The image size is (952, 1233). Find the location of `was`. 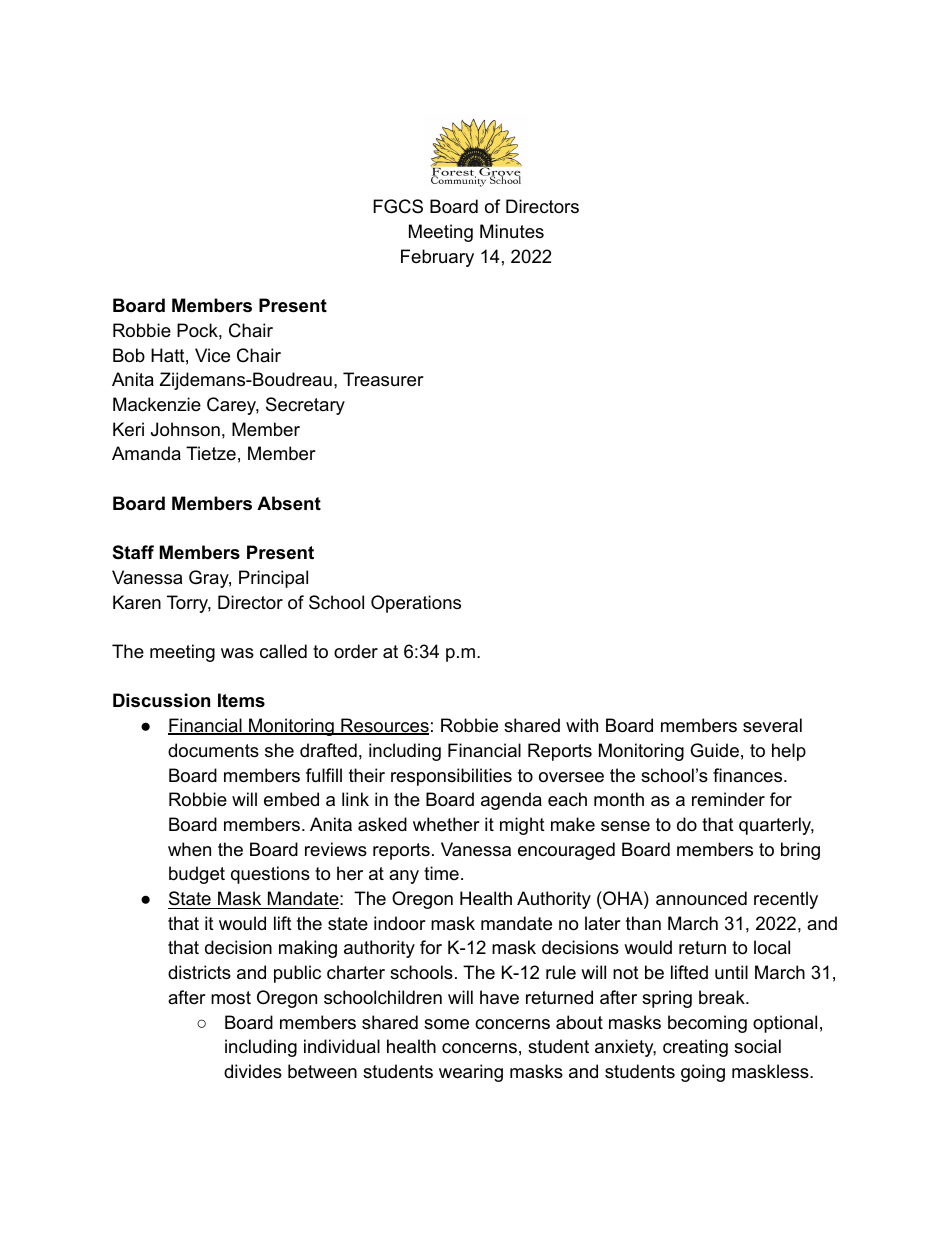

was is located at coordinates (237, 653).
